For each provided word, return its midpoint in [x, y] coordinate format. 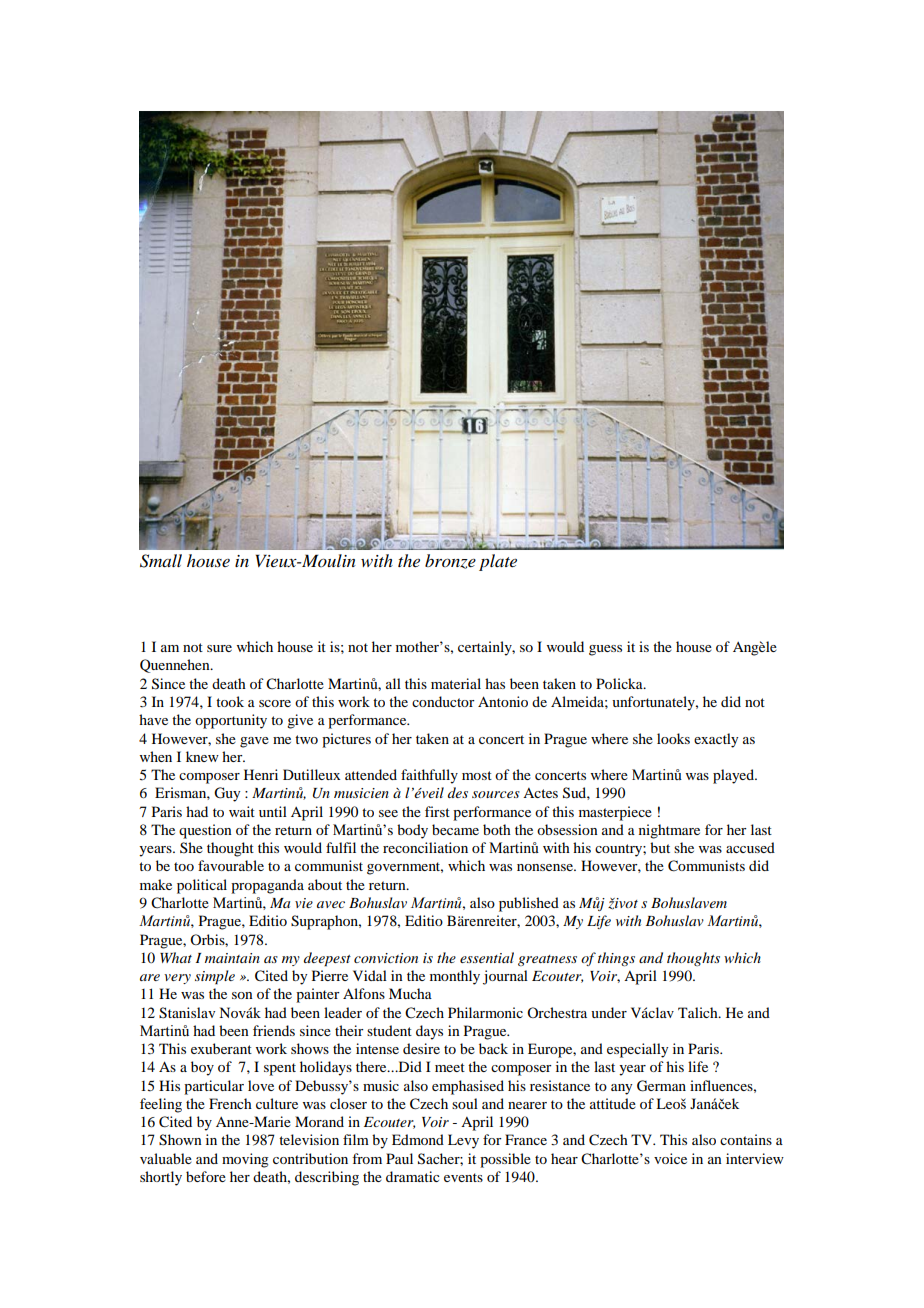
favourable [231, 865]
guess [605, 650]
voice [670, 1158]
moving [245, 1160]
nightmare [669, 831]
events [463, 1177]
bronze [450, 561]
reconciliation [425, 847]
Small [161, 561]
